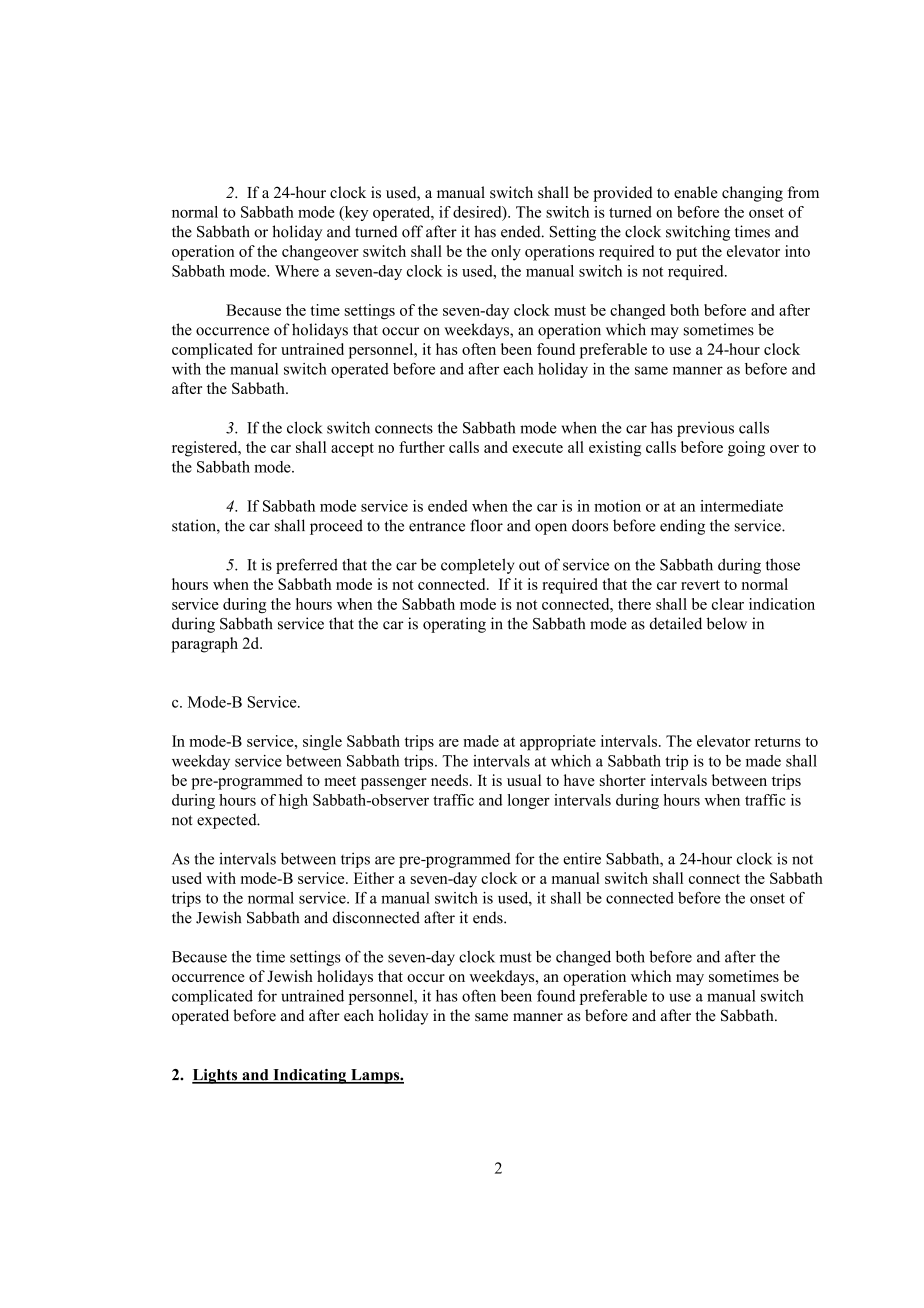 This screenshot has width=924, height=1308. I want to click on Where, so click(297, 271).
